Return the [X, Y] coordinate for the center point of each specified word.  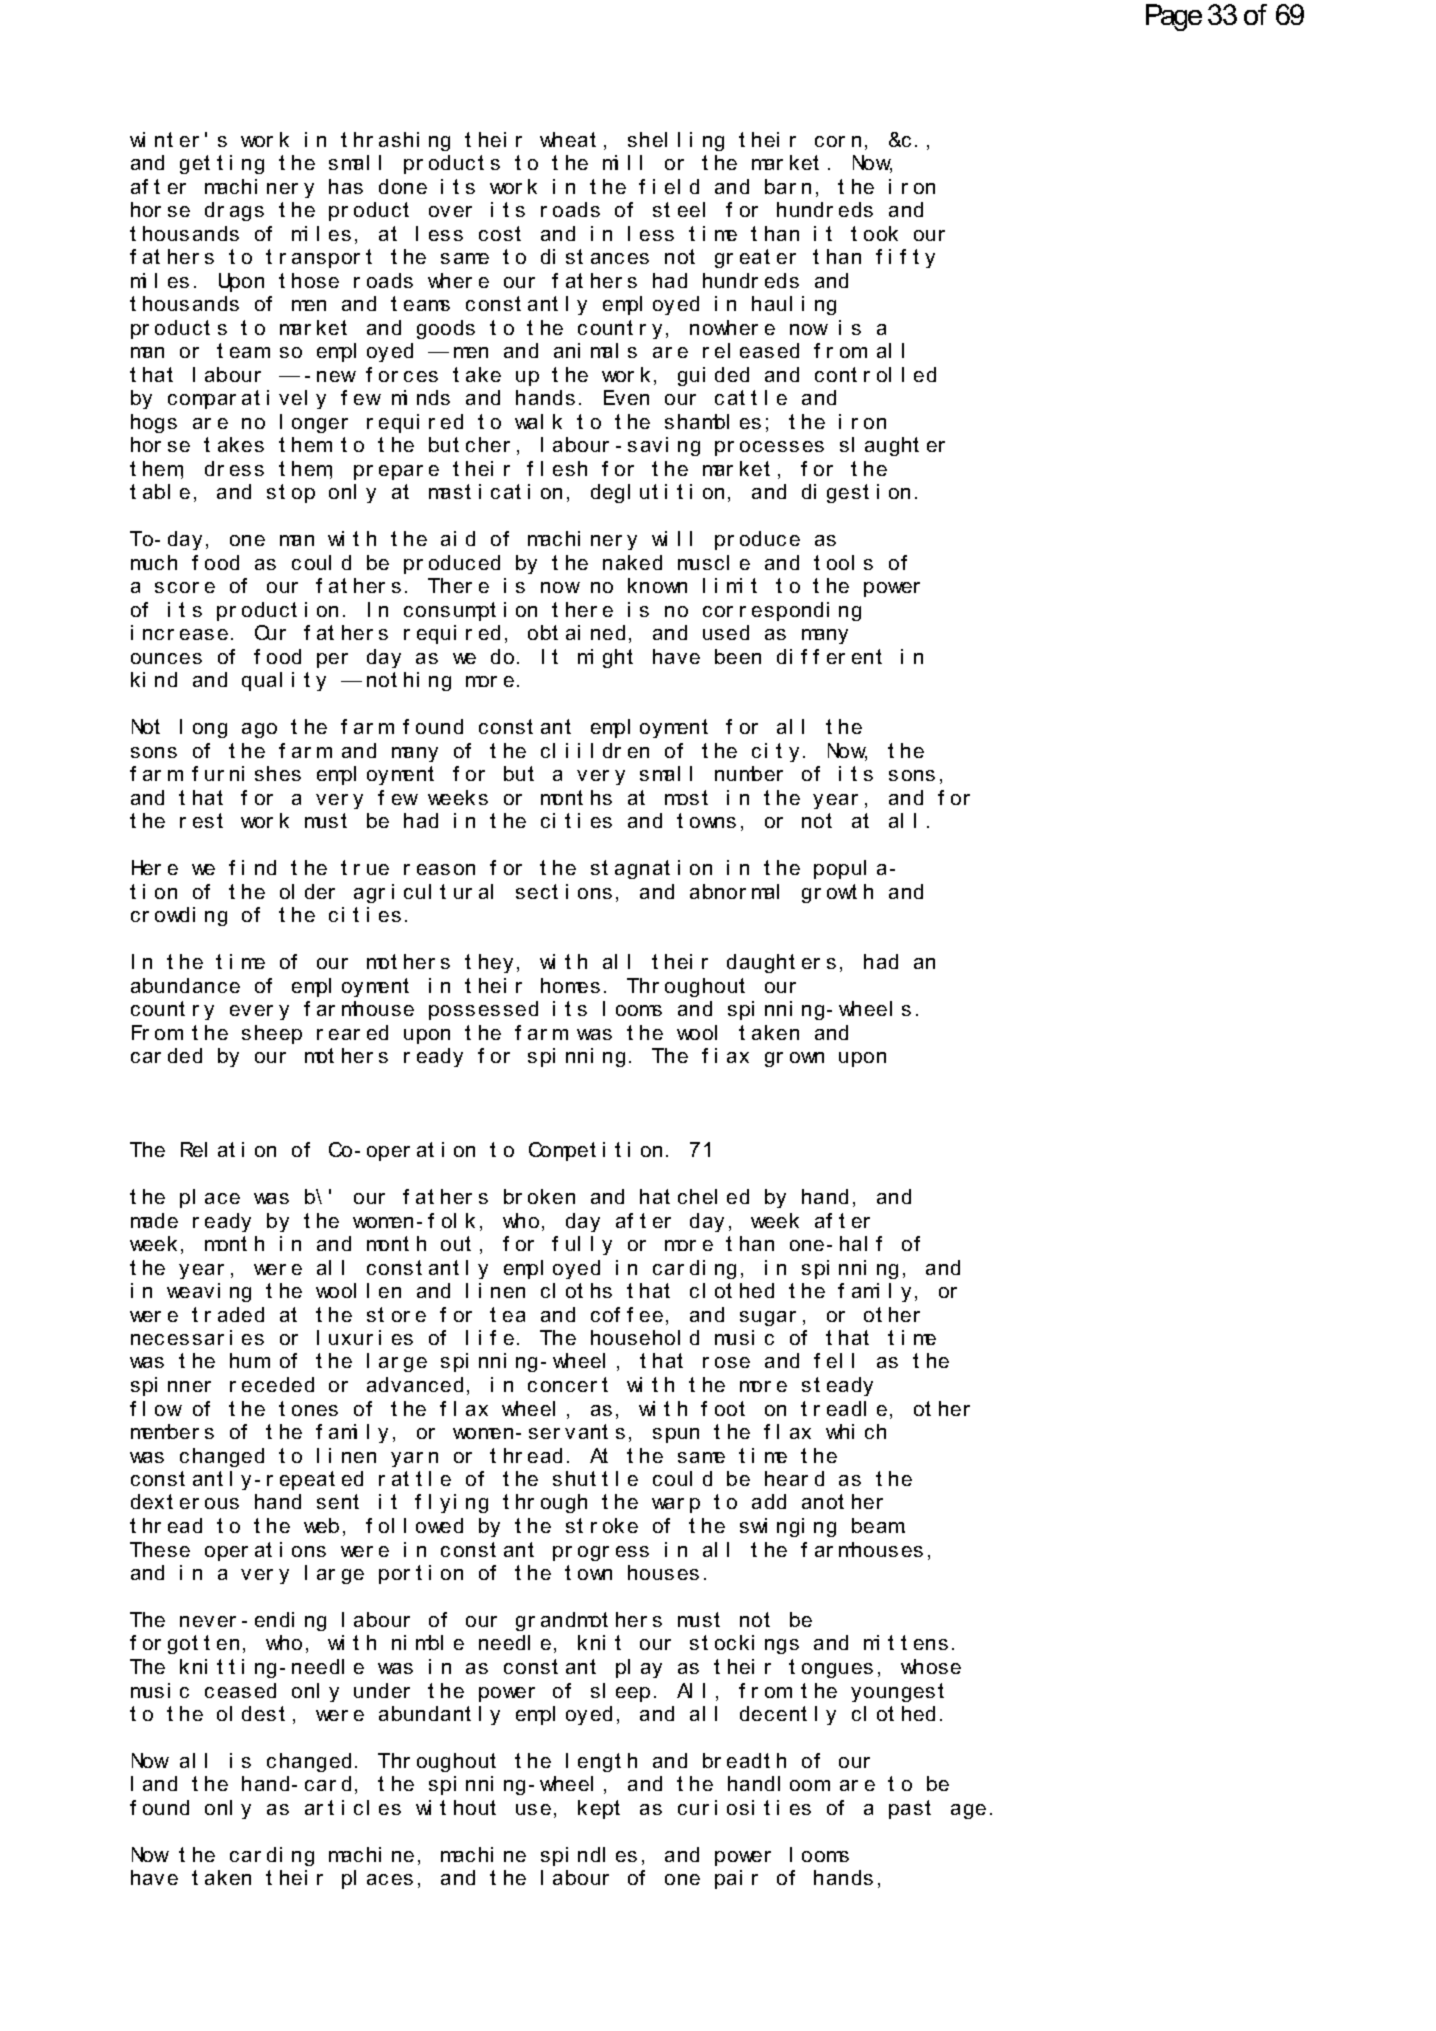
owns [713, 822]
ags [247, 213]
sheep [272, 1034]
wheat [568, 139]
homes [570, 985]
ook [881, 233]
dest [263, 1713]
